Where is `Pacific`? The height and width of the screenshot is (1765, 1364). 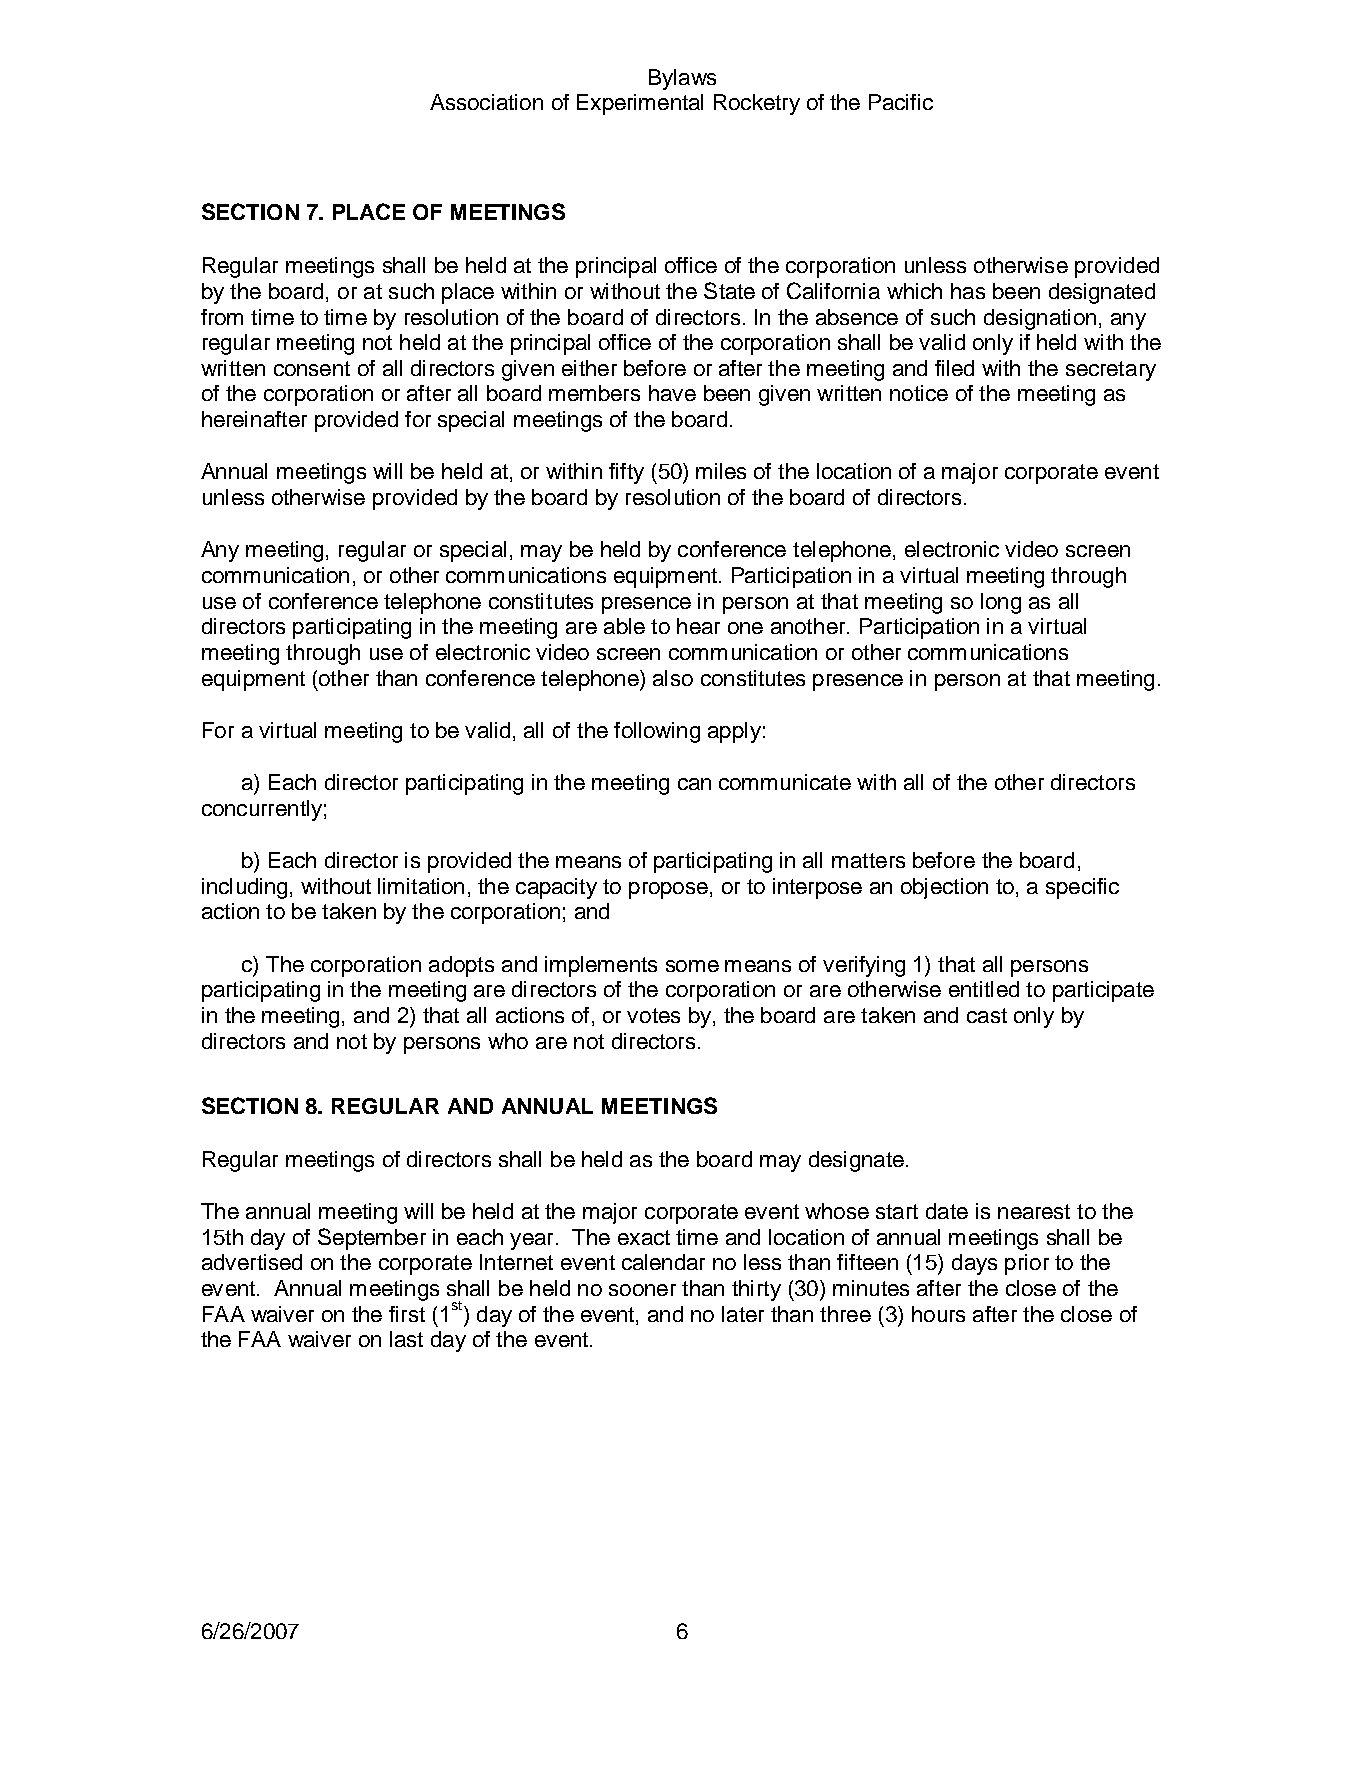
Pacific is located at coordinates (901, 102).
